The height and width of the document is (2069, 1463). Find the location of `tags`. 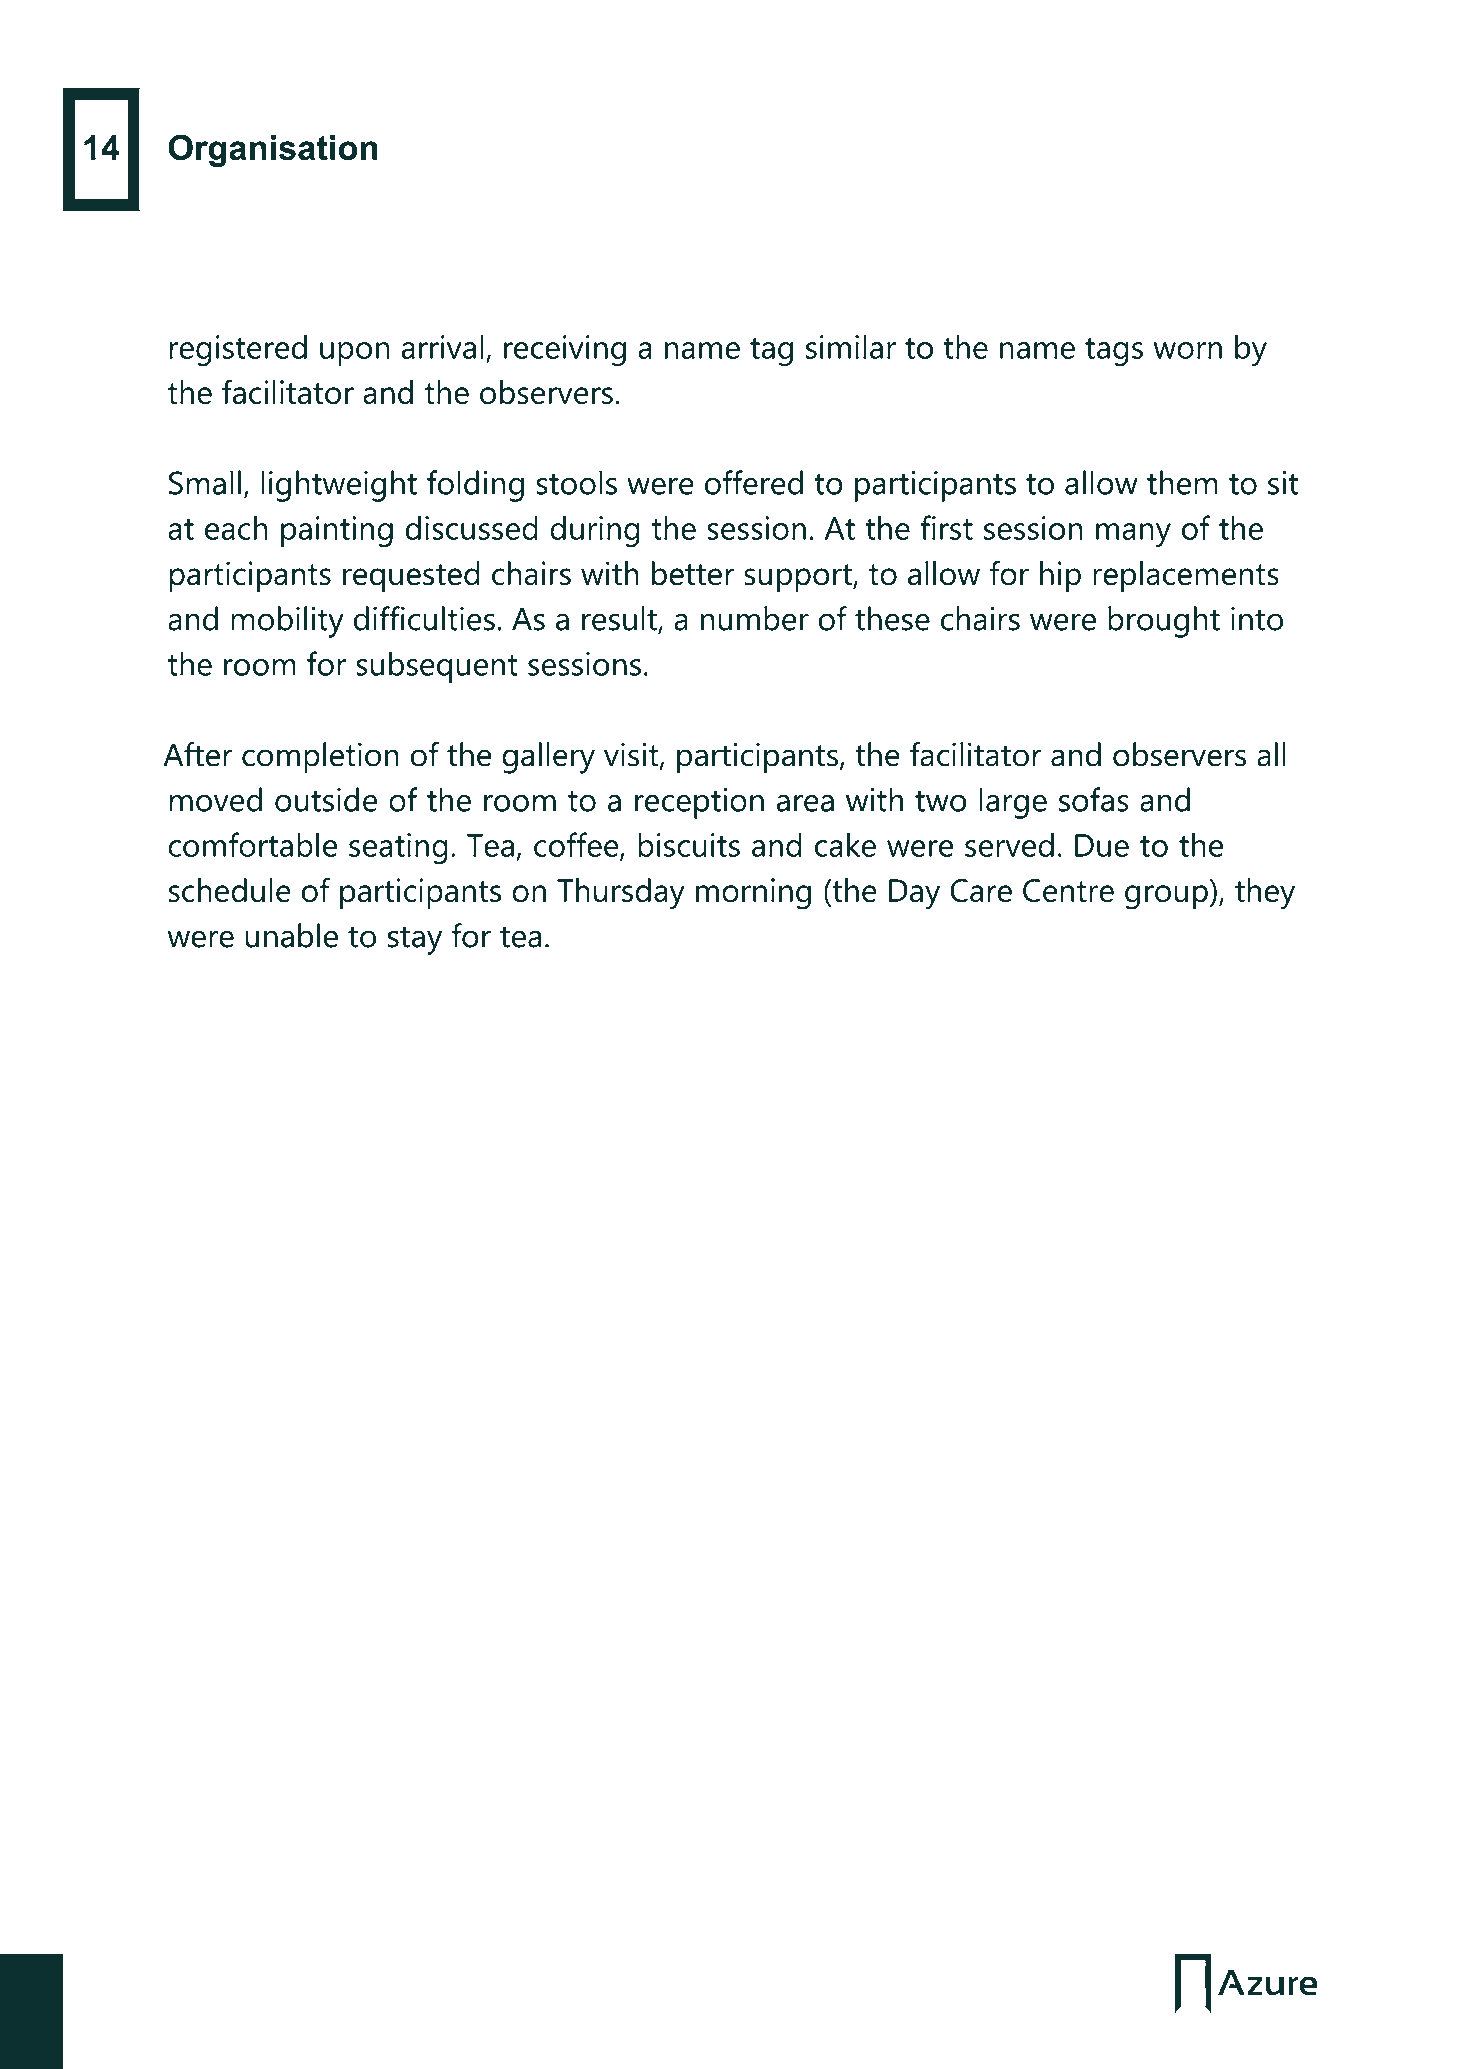

tags is located at coordinates (1114, 352).
